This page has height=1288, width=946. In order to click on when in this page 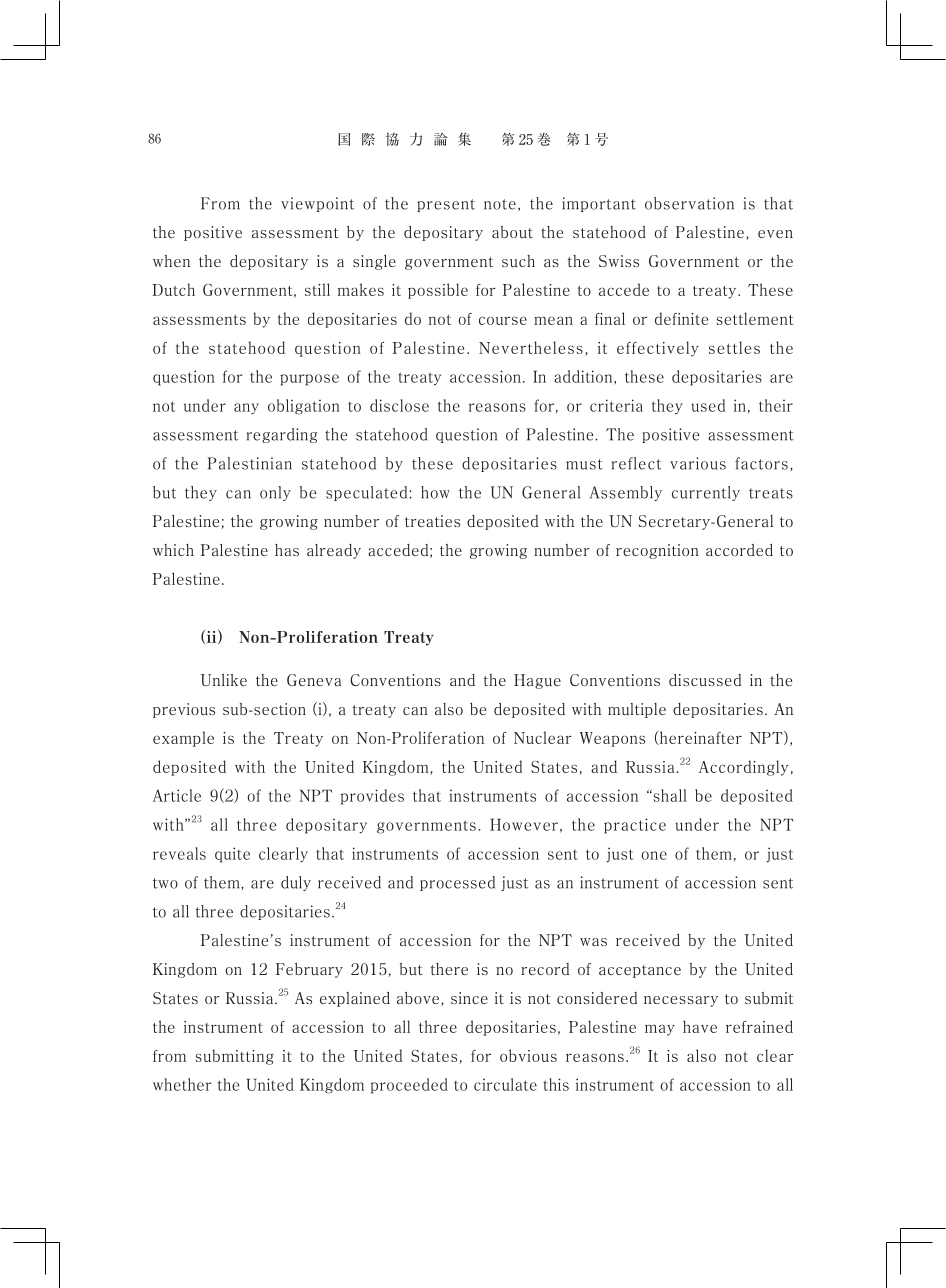, I will do `click(171, 261)`.
